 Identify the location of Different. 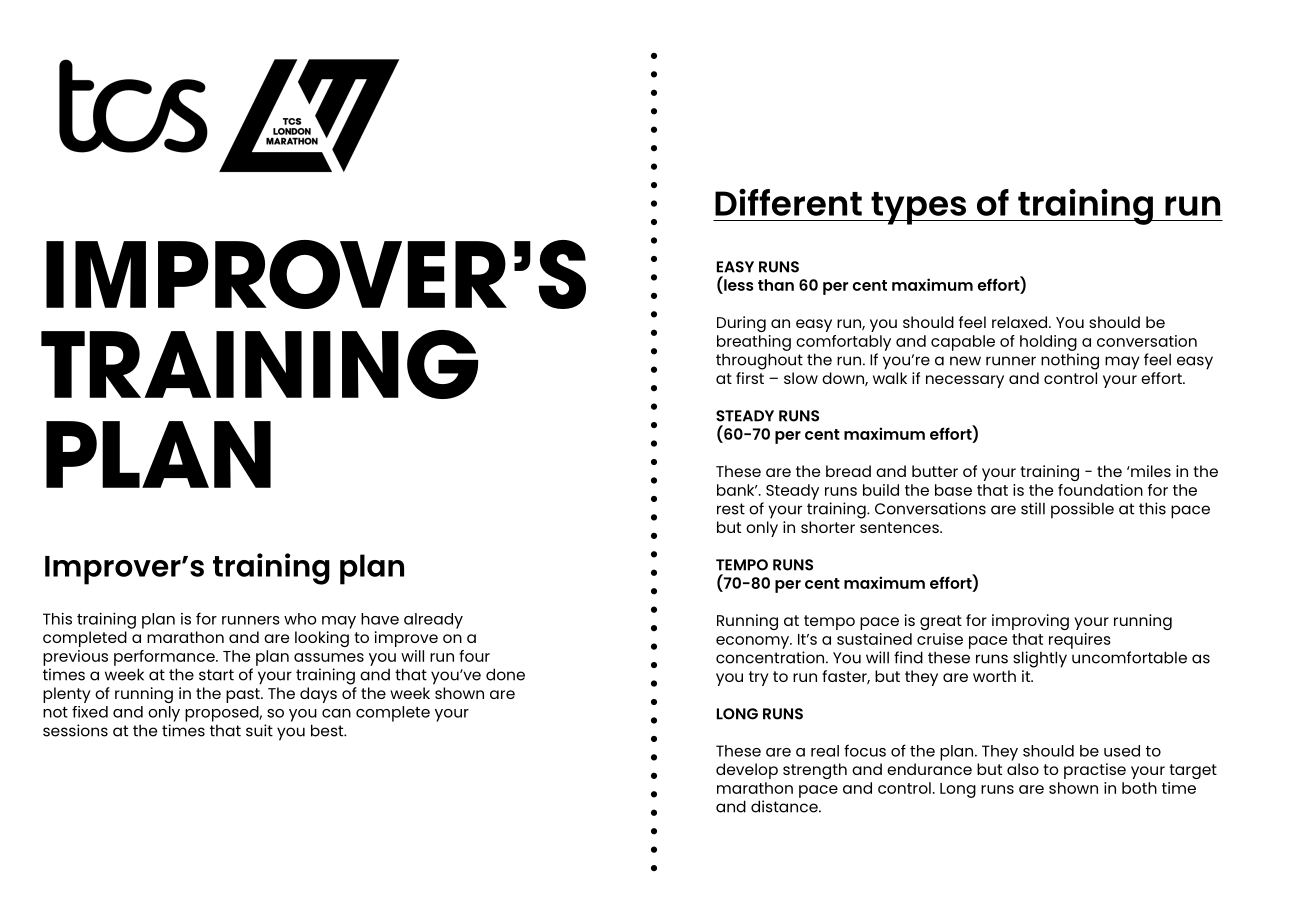
(788, 202).
